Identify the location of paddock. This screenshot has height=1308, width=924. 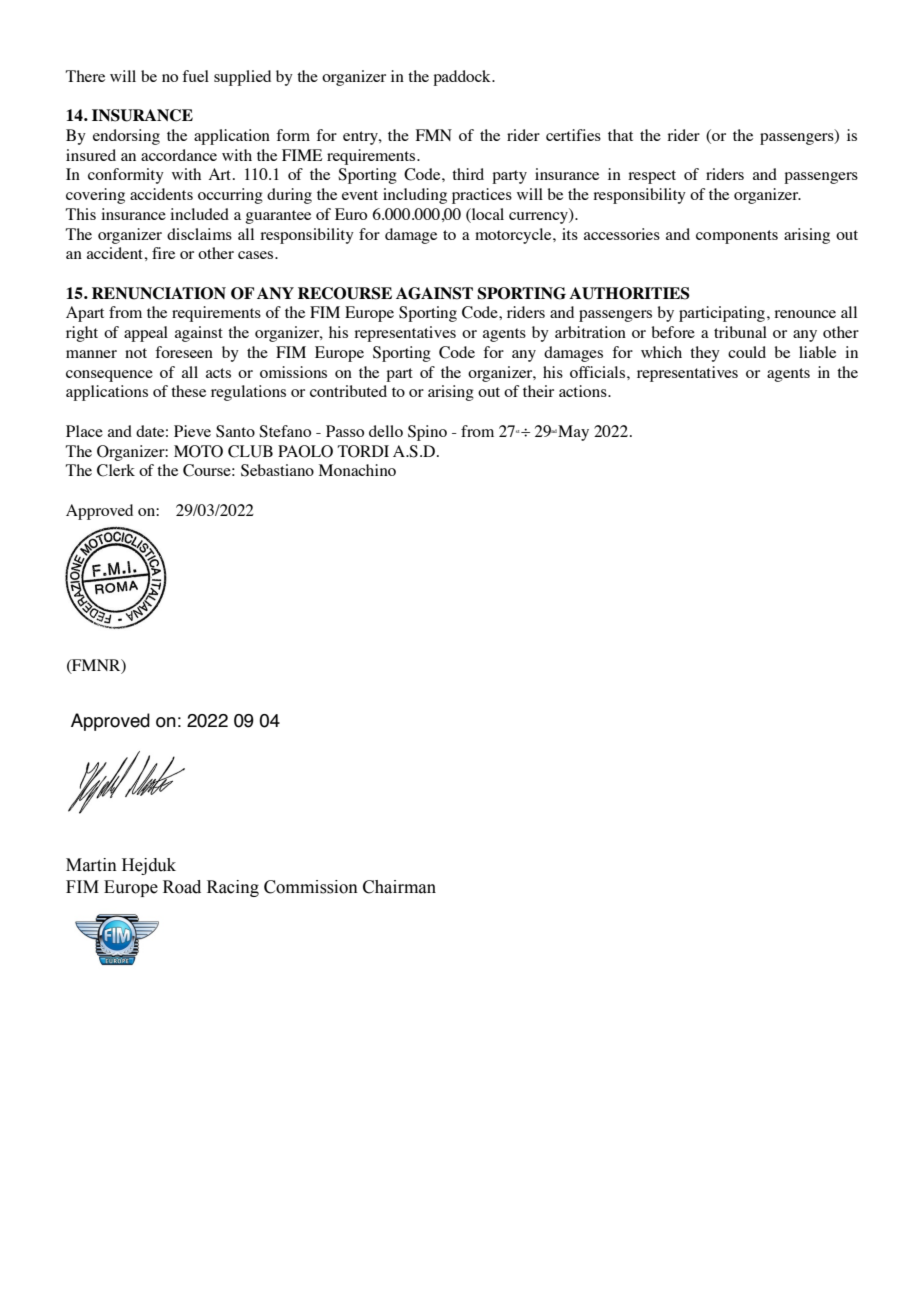
(463, 78).
